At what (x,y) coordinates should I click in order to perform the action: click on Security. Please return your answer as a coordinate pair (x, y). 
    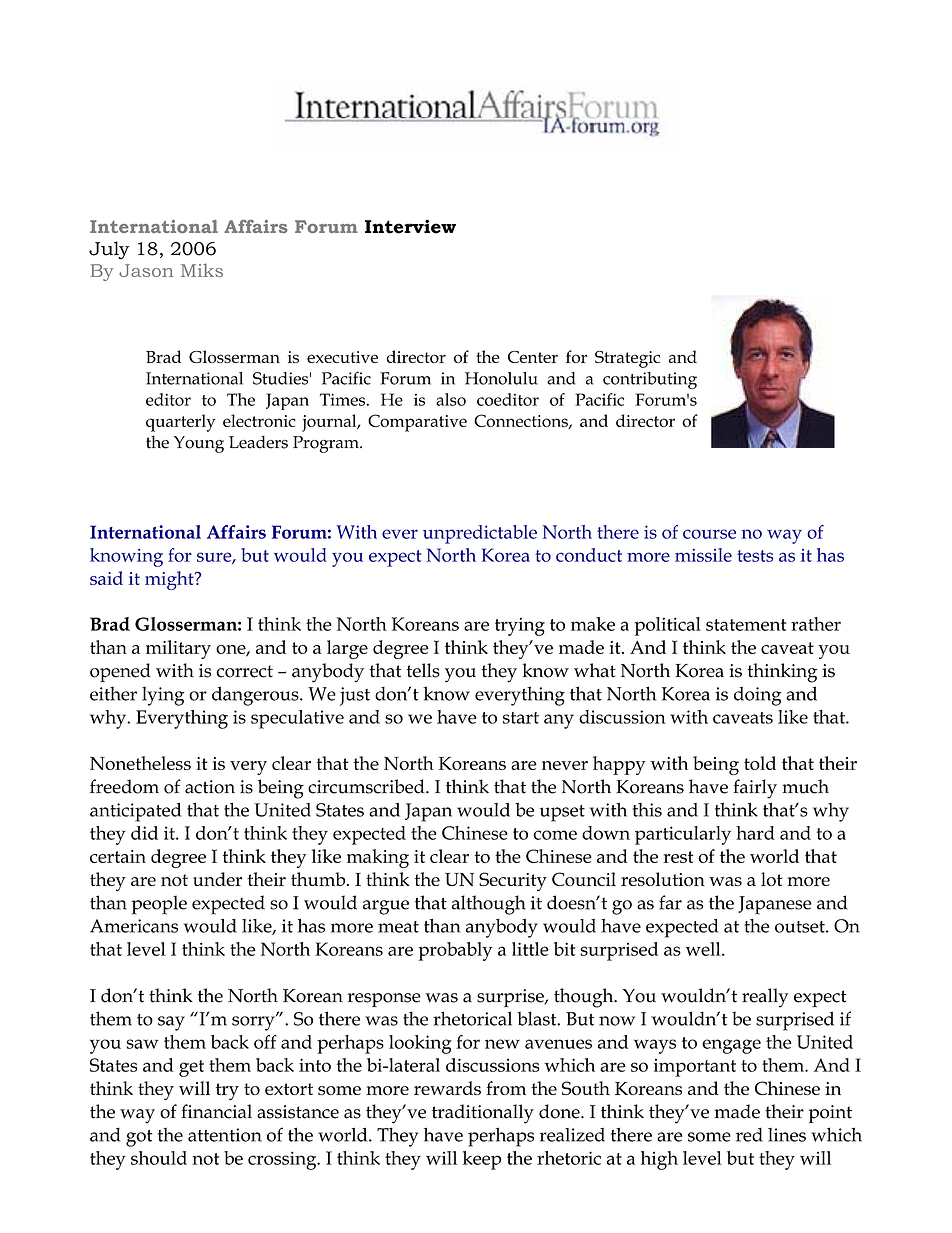
    Looking at the image, I should click on (513, 881).
